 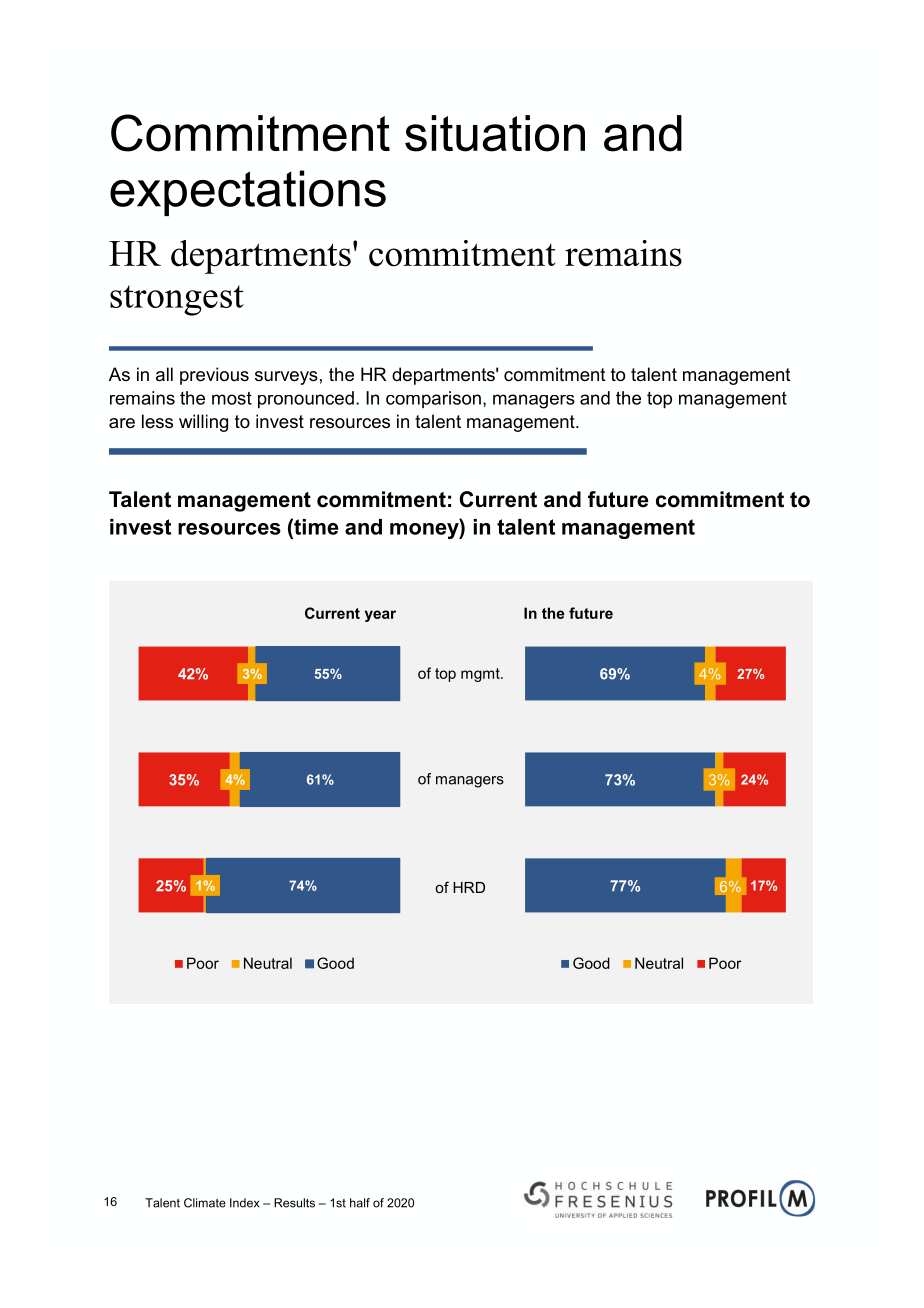 What do you see at coordinates (248, 193) in the screenshot?
I see `expectations` at bounding box center [248, 193].
